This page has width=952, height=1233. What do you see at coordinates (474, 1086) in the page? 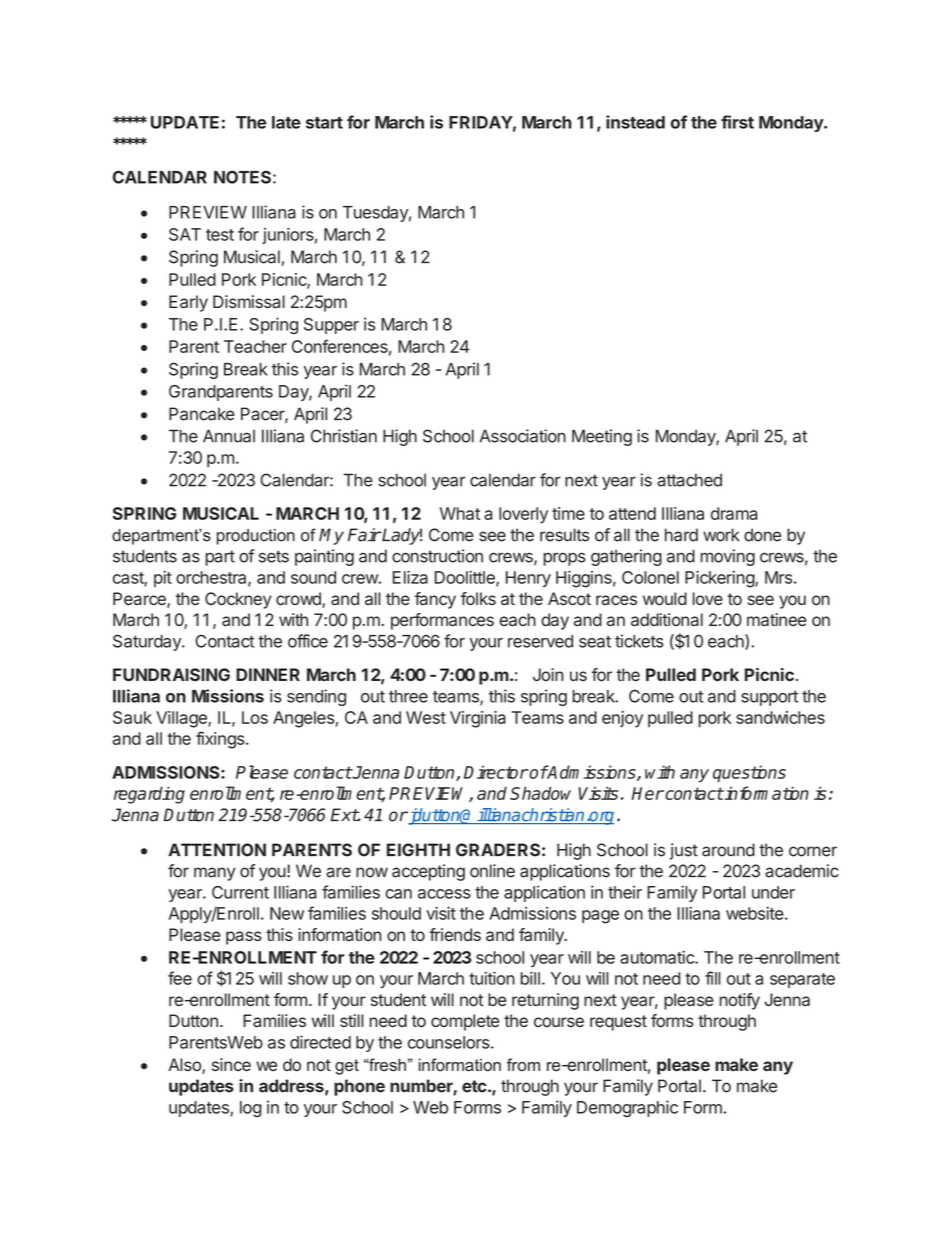
I see `etc` at bounding box center [474, 1086].
